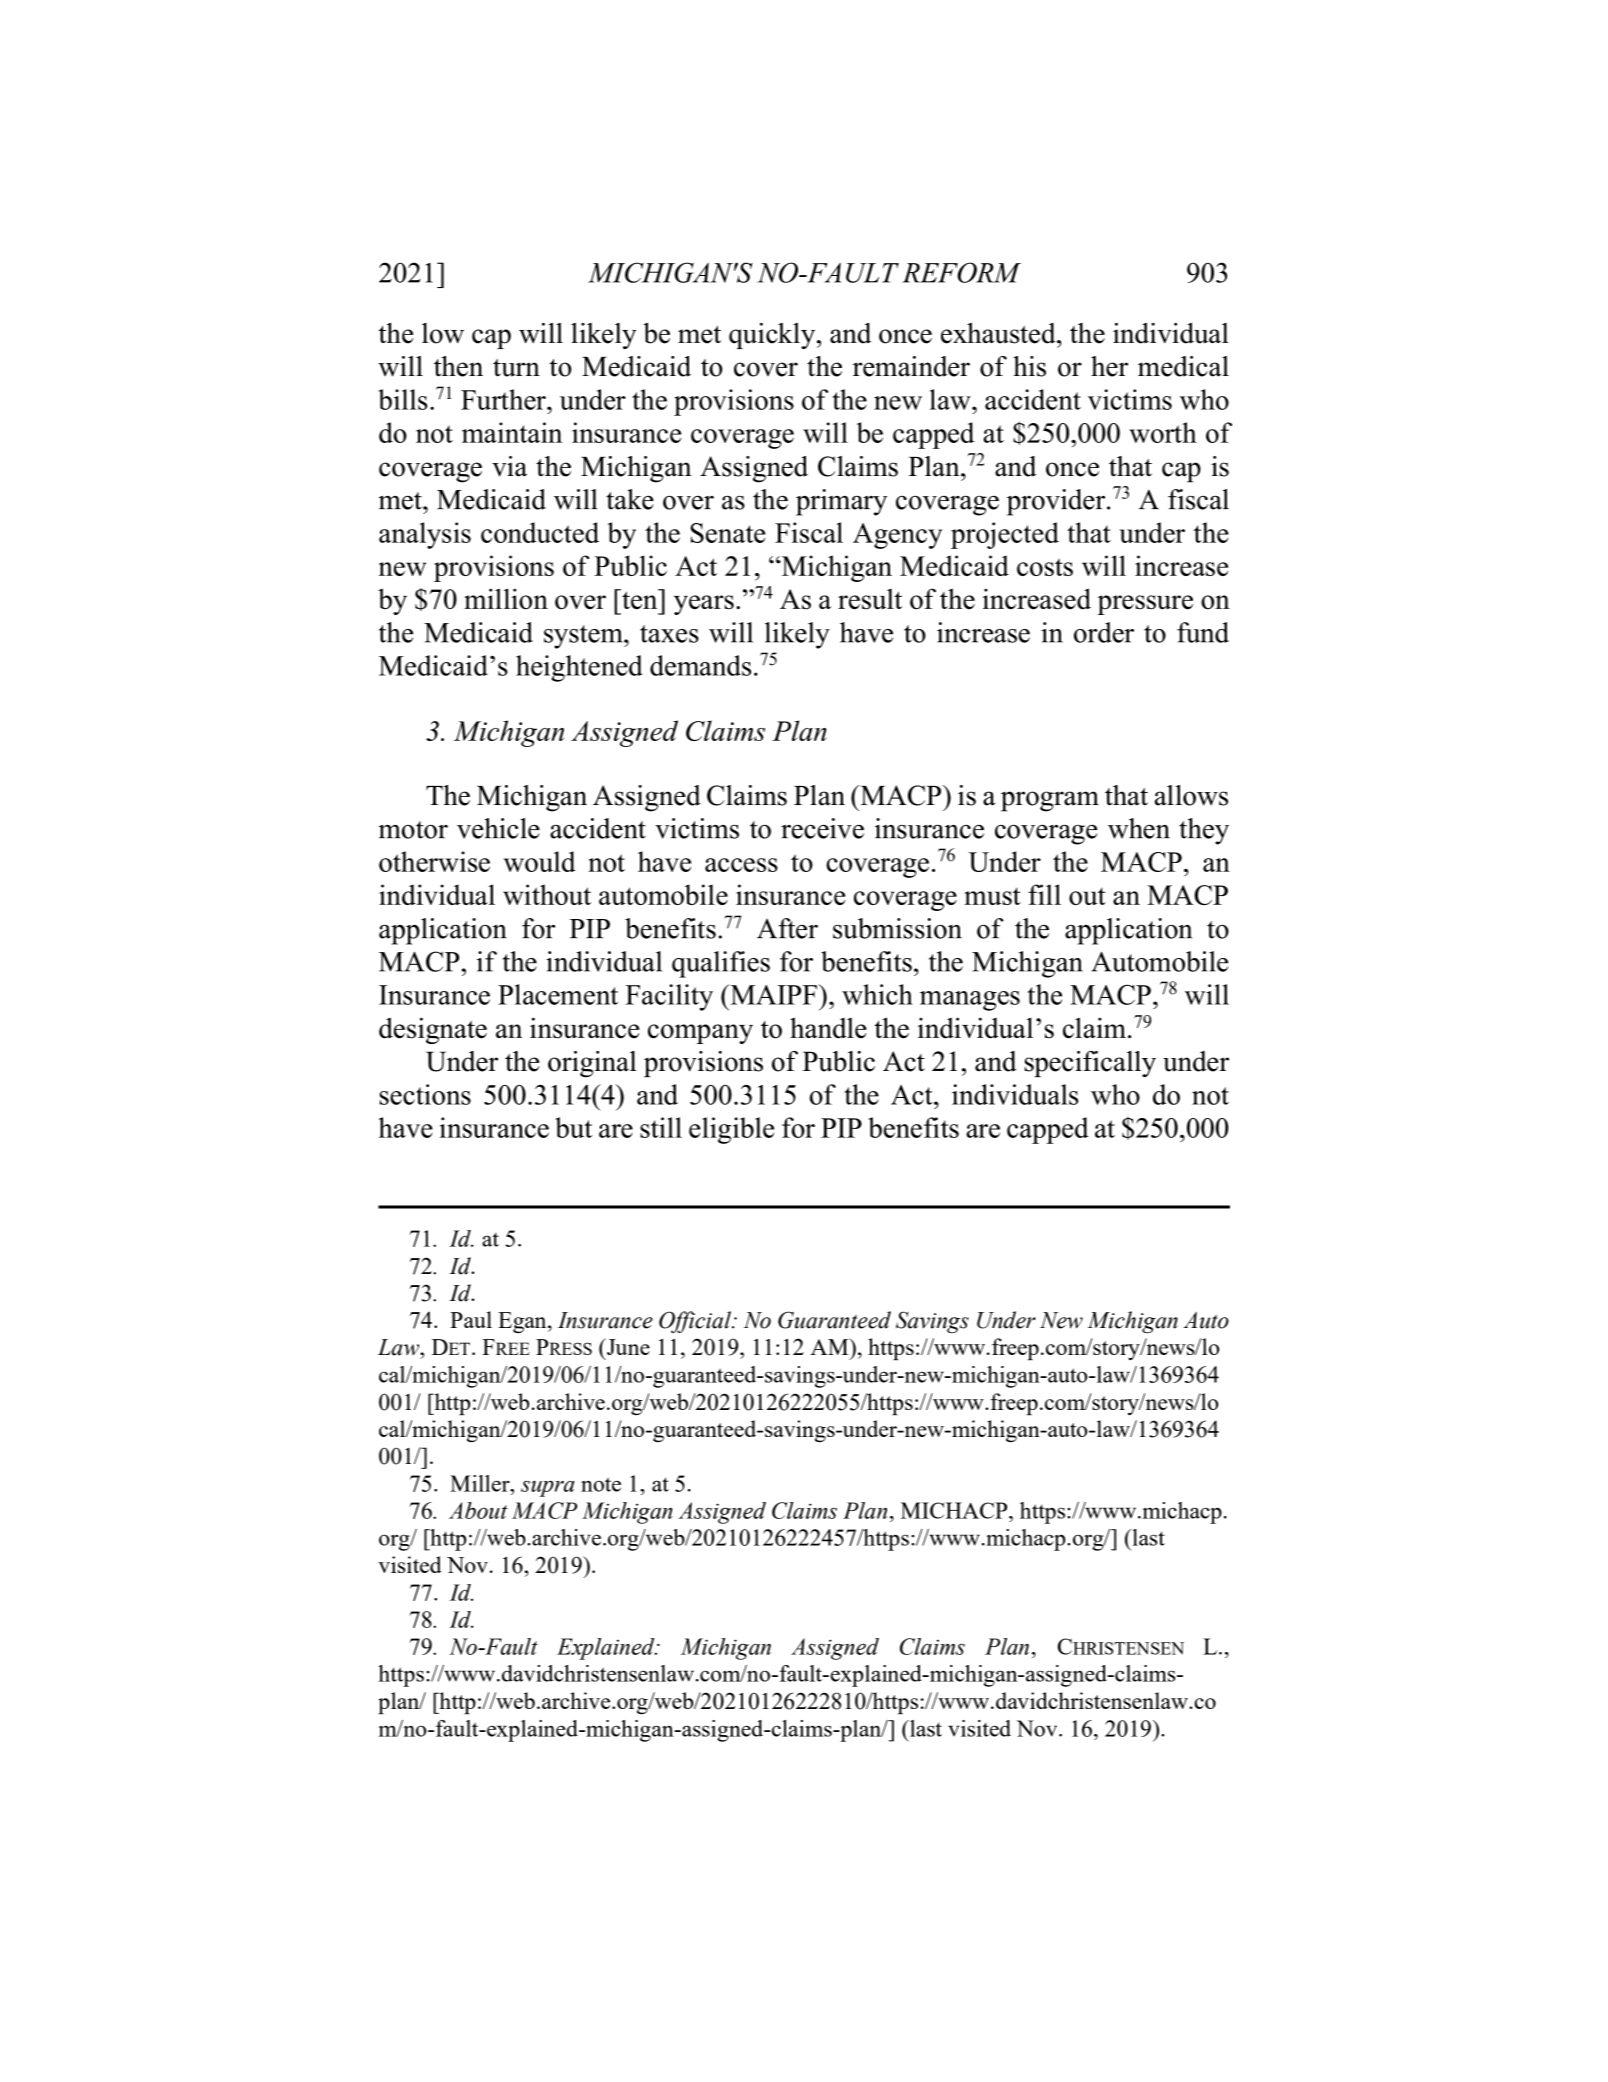 This page has height=2082, width=1608. What do you see at coordinates (773, 336) in the page?
I see `quickly` at bounding box center [773, 336].
